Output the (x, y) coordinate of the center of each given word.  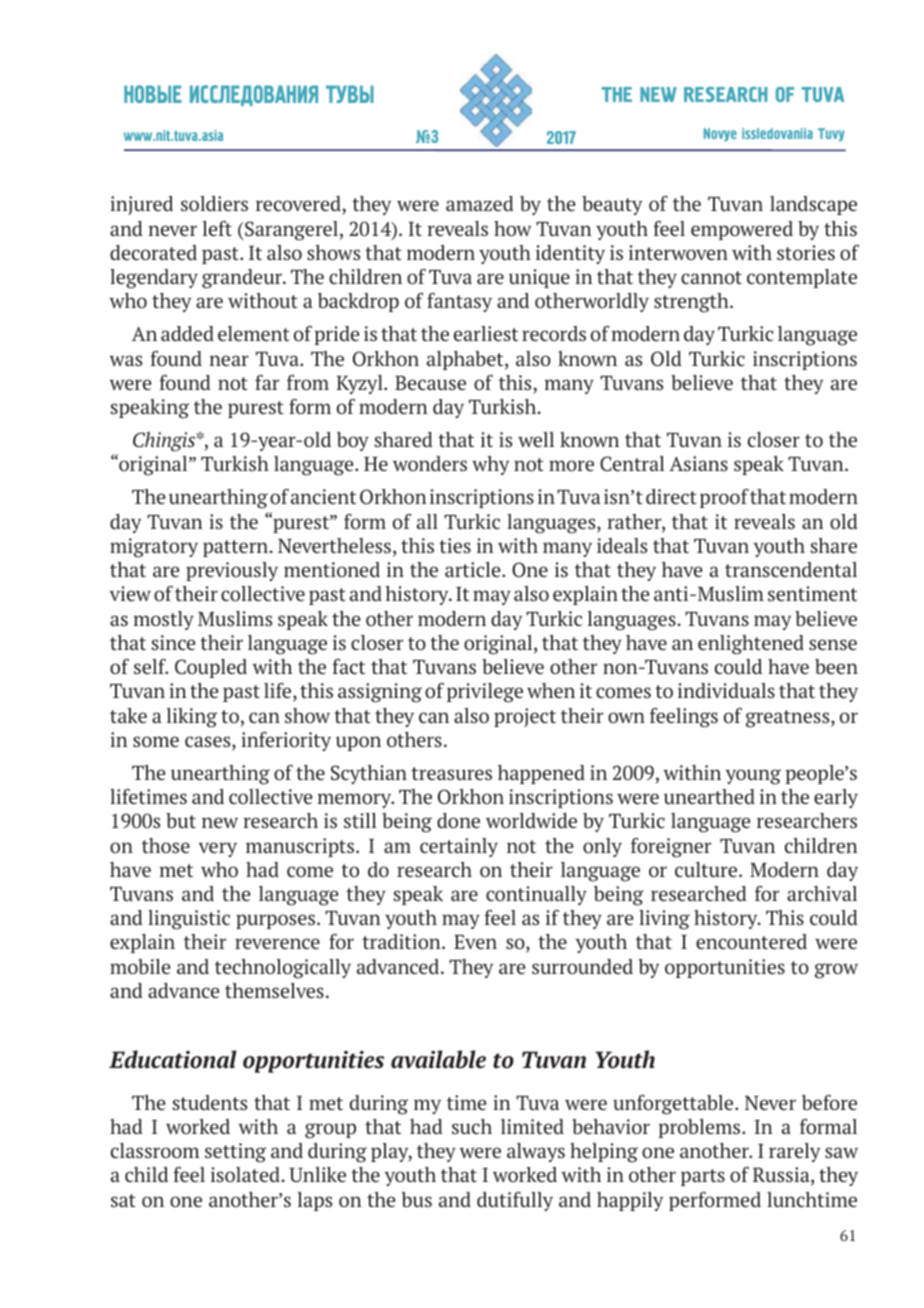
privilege (485, 693)
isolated (246, 1174)
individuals (726, 690)
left (217, 228)
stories (806, 252)
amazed (480, 203)
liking (192, 718)
